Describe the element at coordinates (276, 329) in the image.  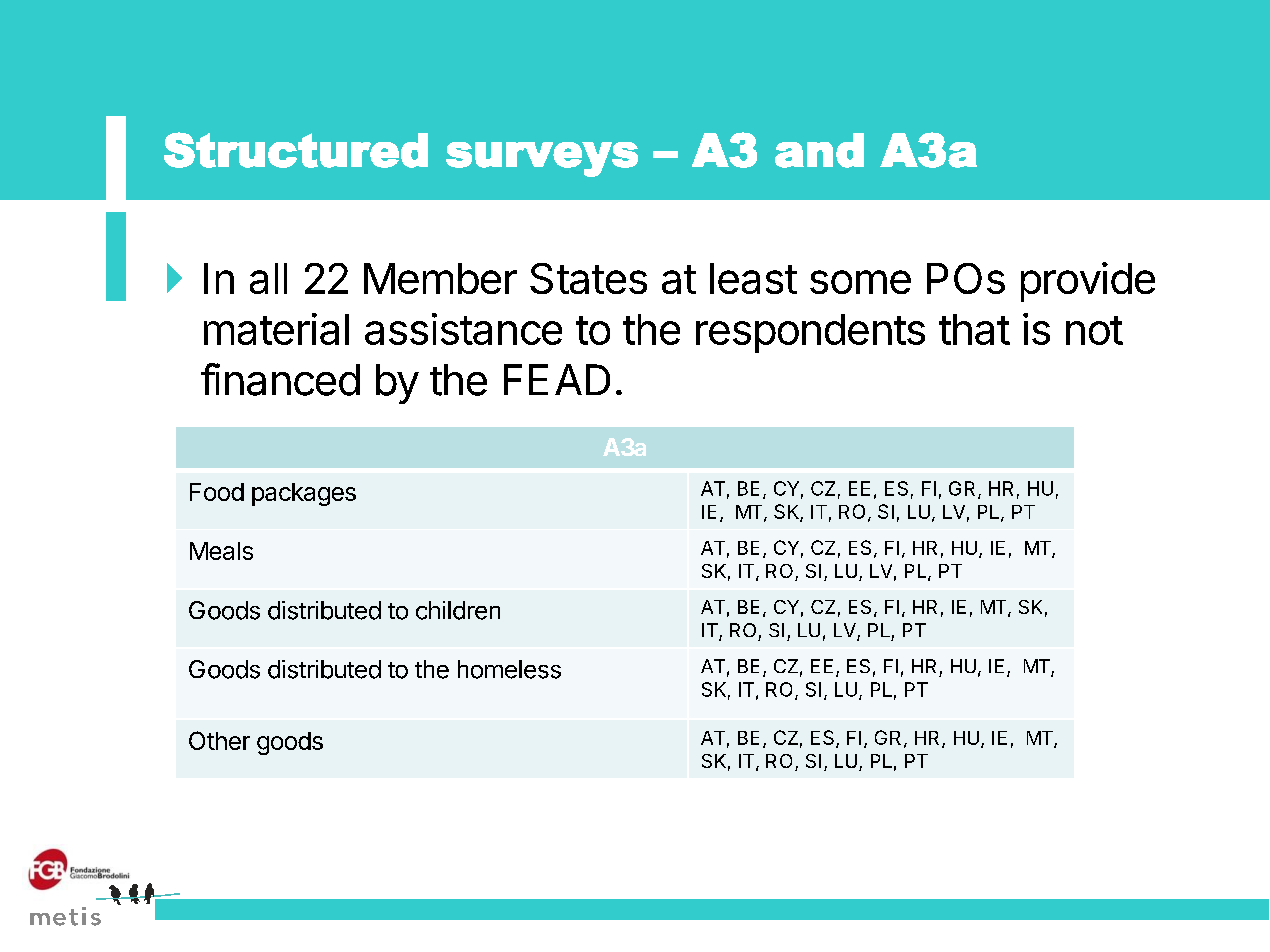
I see `material` at that location.
